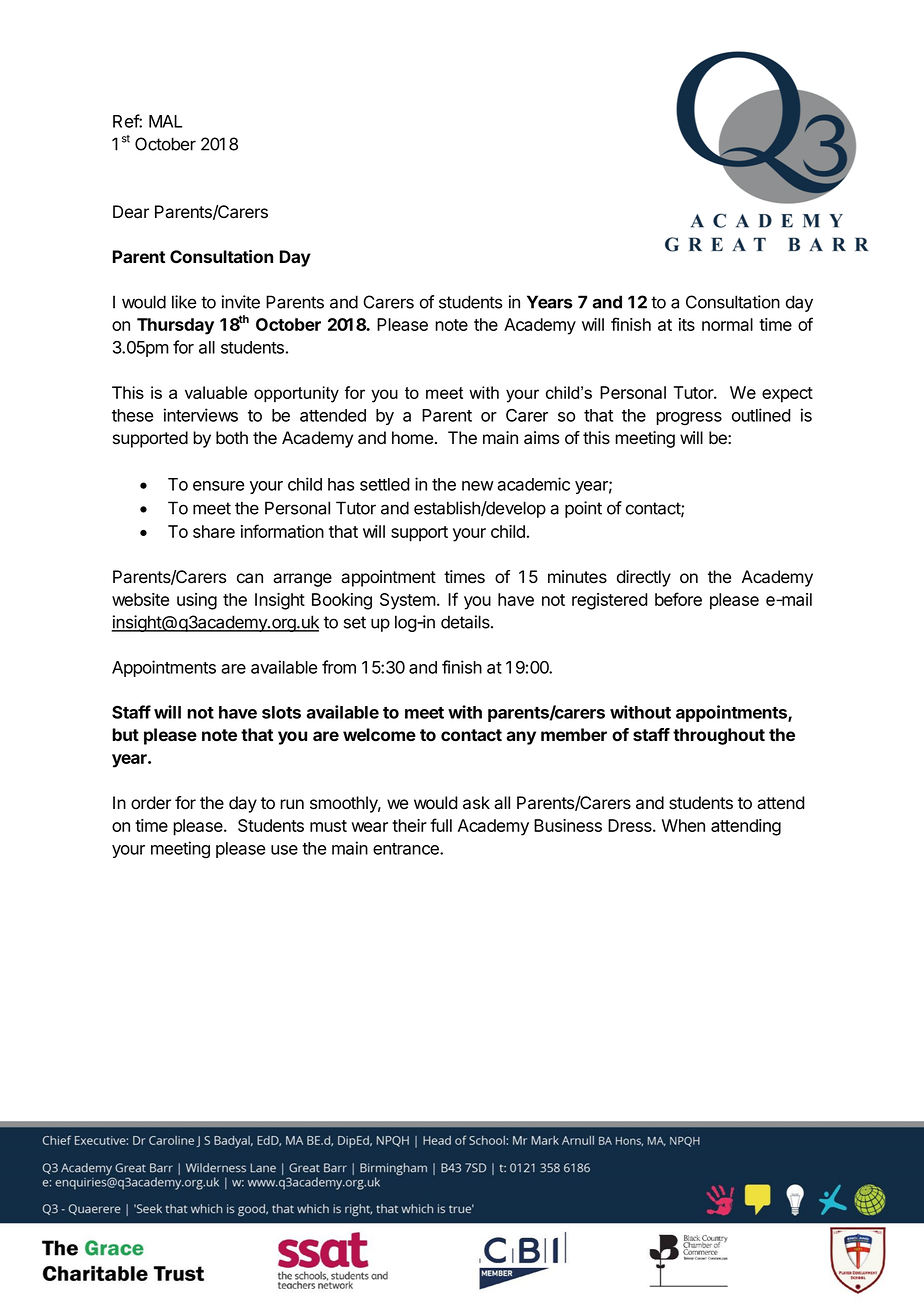  What do you see at coordinates (241, 302) in the screenshot?
I see `invite` at bounding box center [241, 302].
